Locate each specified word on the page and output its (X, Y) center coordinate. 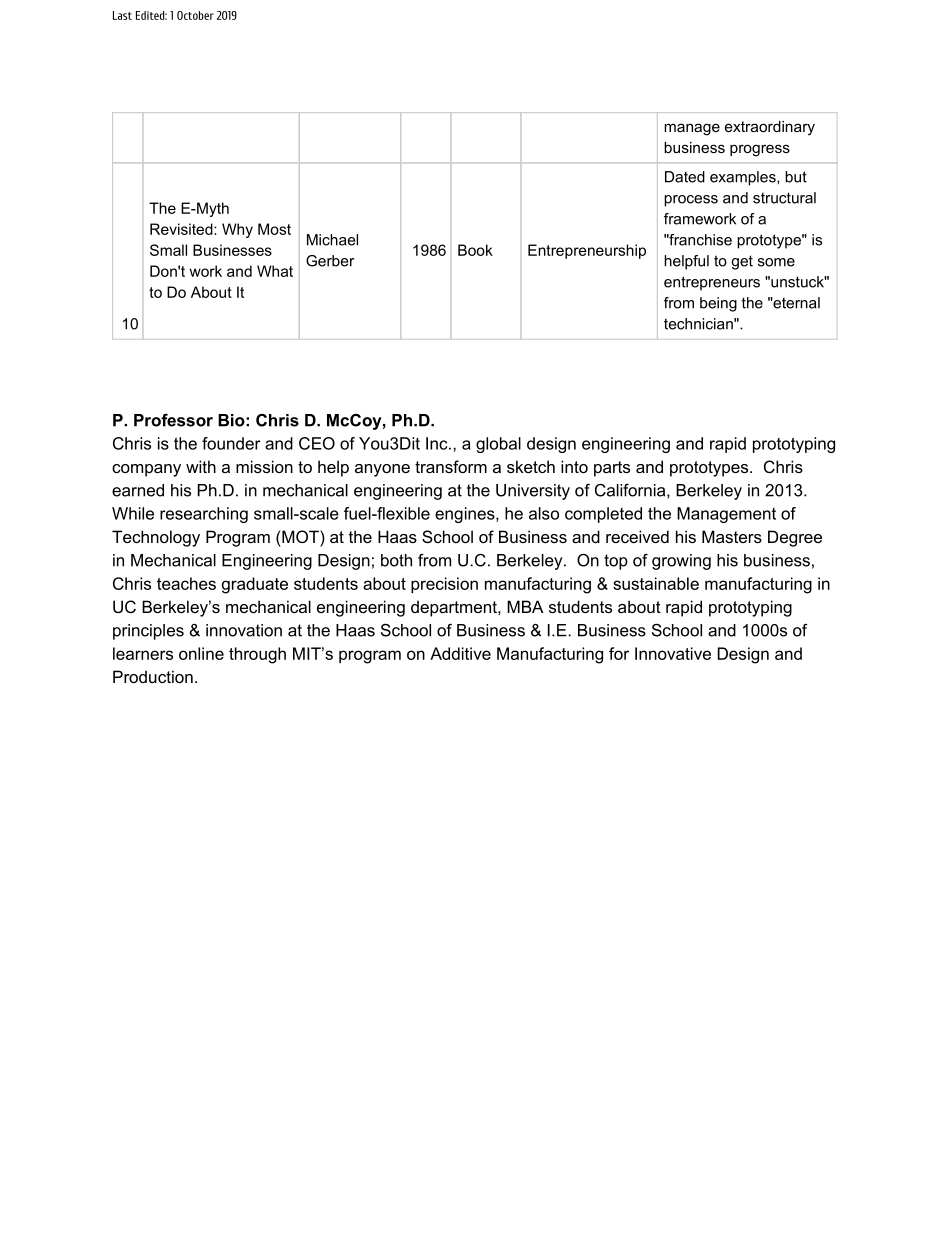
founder (231, 443)
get (742, 262)
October (195, 15)
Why (237, 230)
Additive (460, 653)
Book (475, 250)
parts (612, 469)
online (201, 653)
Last (122, 15)
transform (451, 466)
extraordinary (770, 128)
